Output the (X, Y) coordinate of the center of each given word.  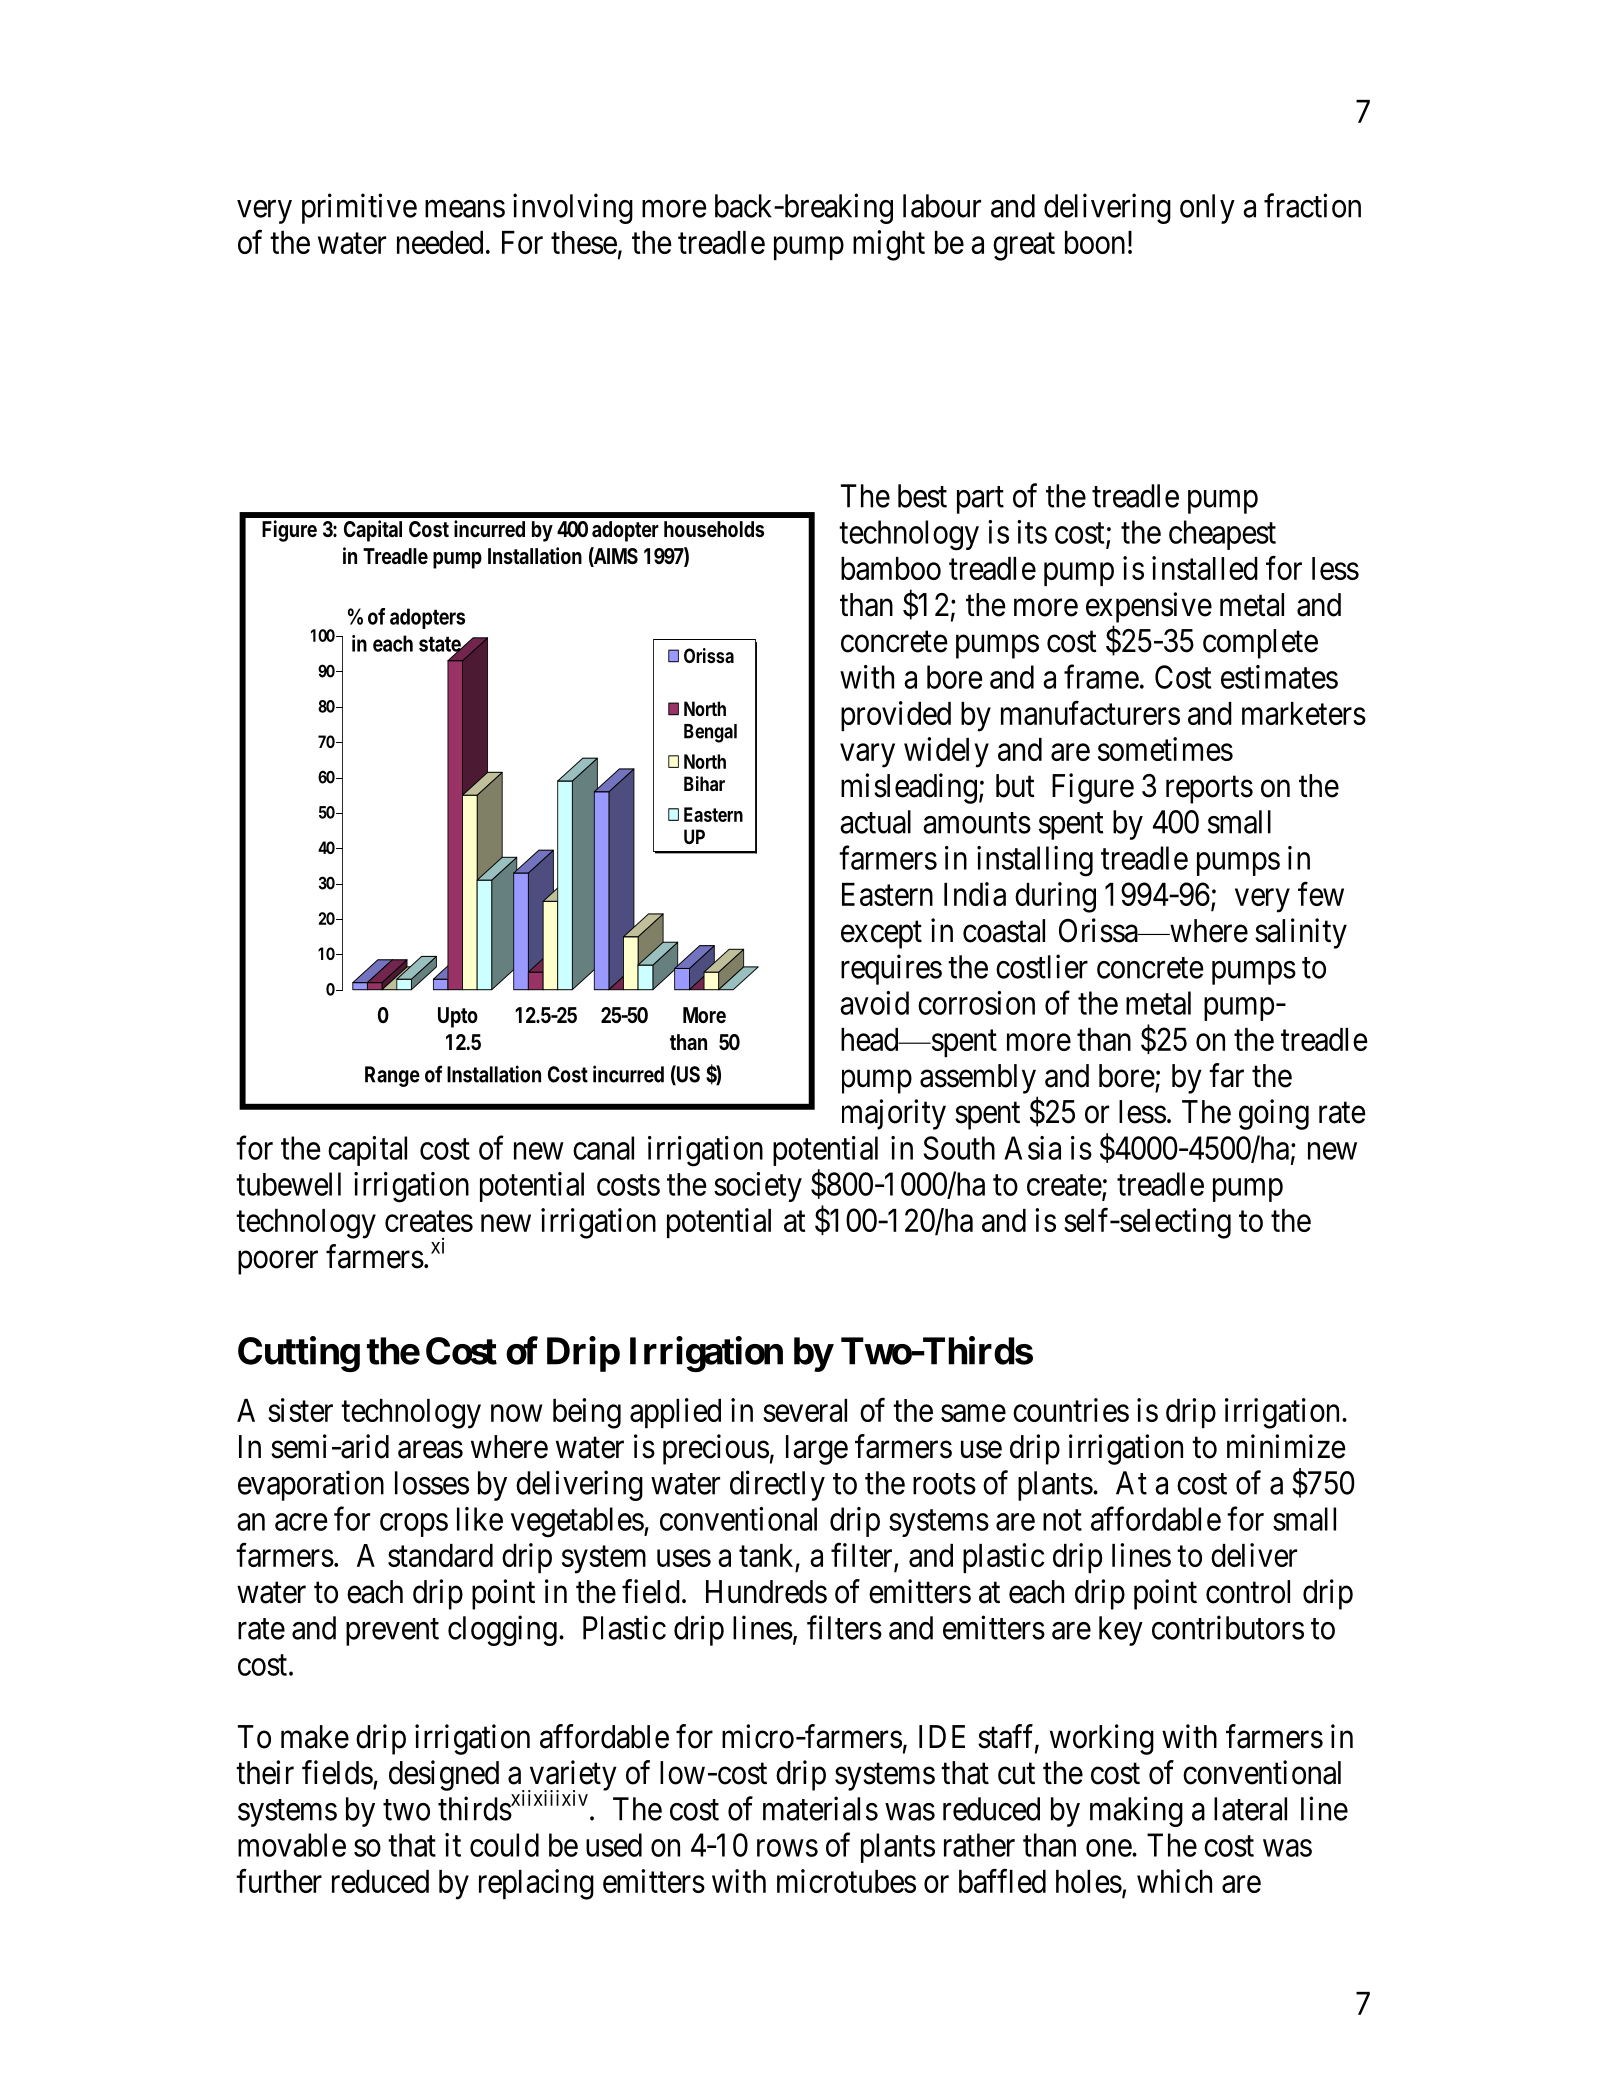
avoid (874, 1003)
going (1274, 1114)
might (889, 245)
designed (444, 1775)
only (1207, 209)
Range (392, 1076)
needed (440, 242)
